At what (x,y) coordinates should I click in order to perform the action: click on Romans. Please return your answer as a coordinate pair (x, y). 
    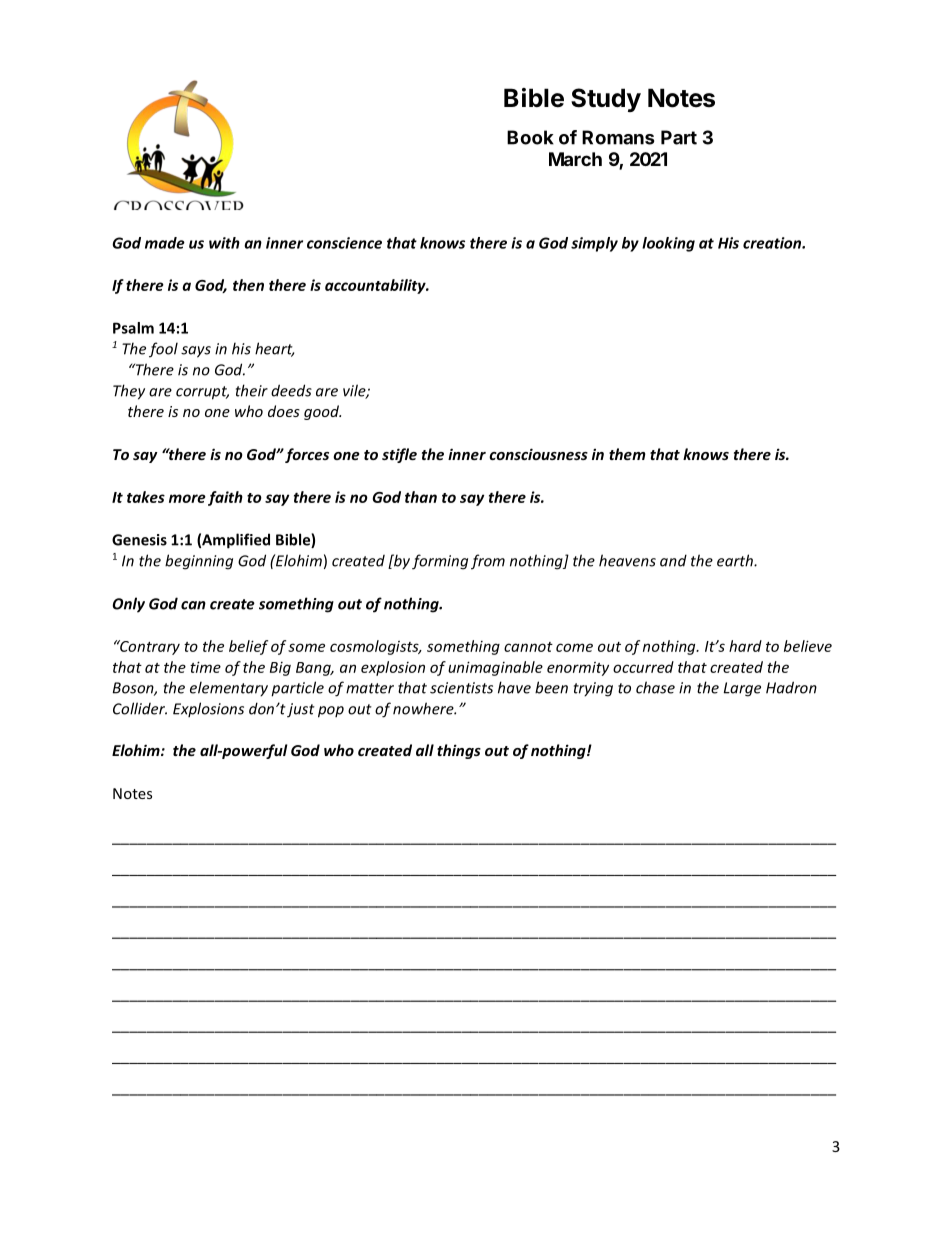
    Looking at the image, I should click on (618, 137).
